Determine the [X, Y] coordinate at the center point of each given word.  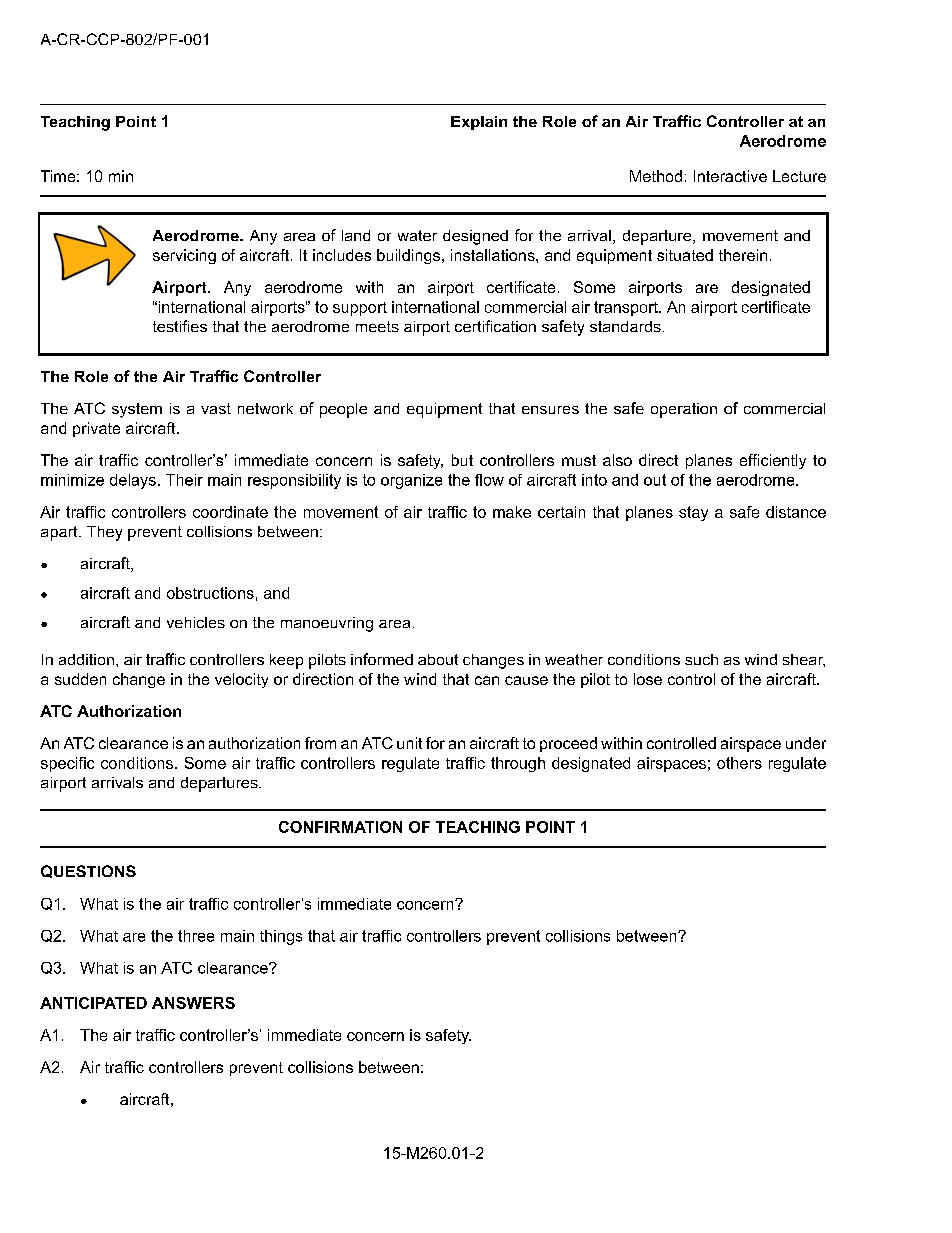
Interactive [730, 176]
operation [684, 410]
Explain [479, 123]
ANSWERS [193, 1003]
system [137, 410]
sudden [80, 679]
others [739, 763]
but [462, 460]
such [701, 659]
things [281, 937]
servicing [184, 256]
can [487, 680]
